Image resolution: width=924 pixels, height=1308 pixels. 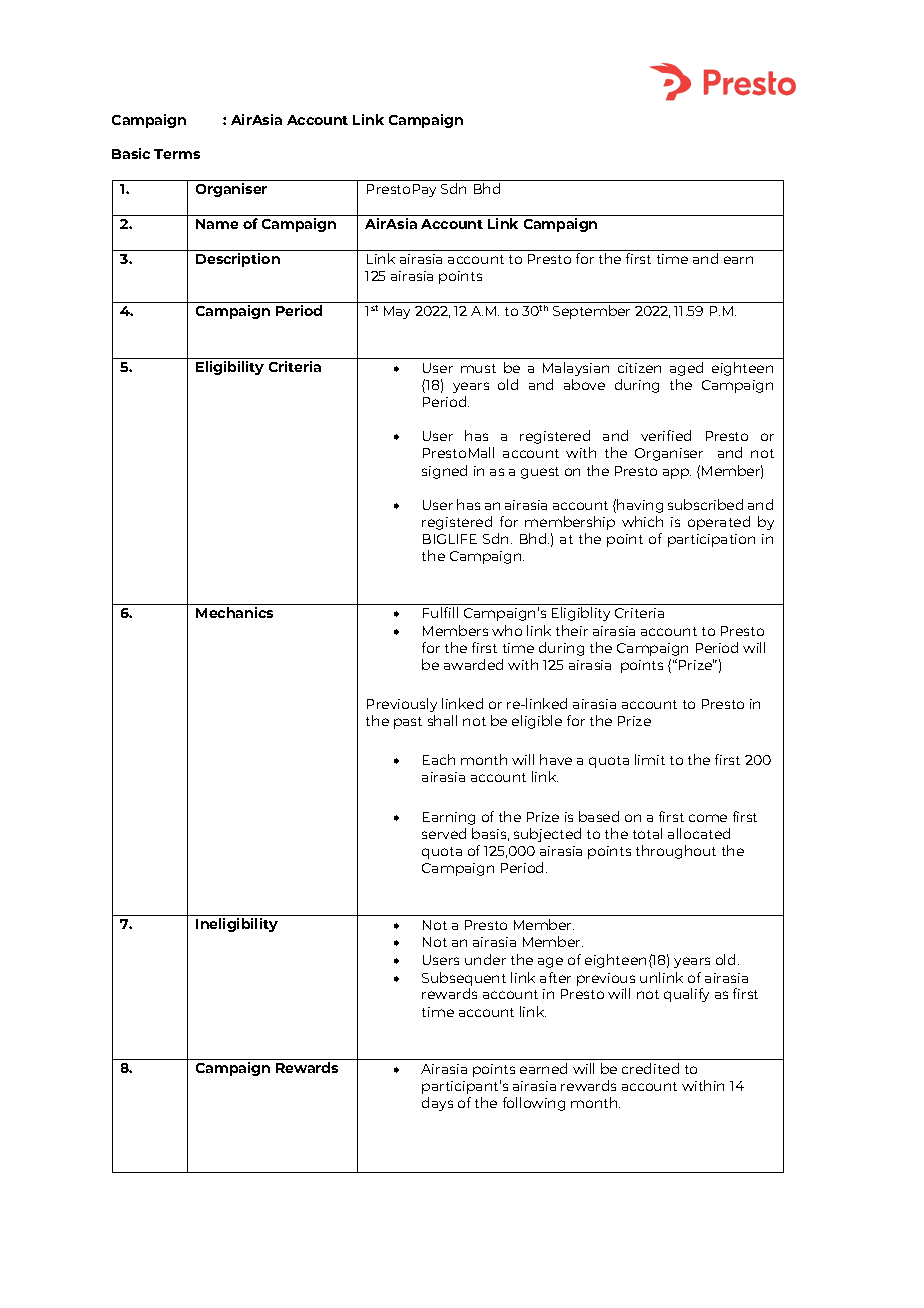 I want to click on their, so click(x=572, y=630).
